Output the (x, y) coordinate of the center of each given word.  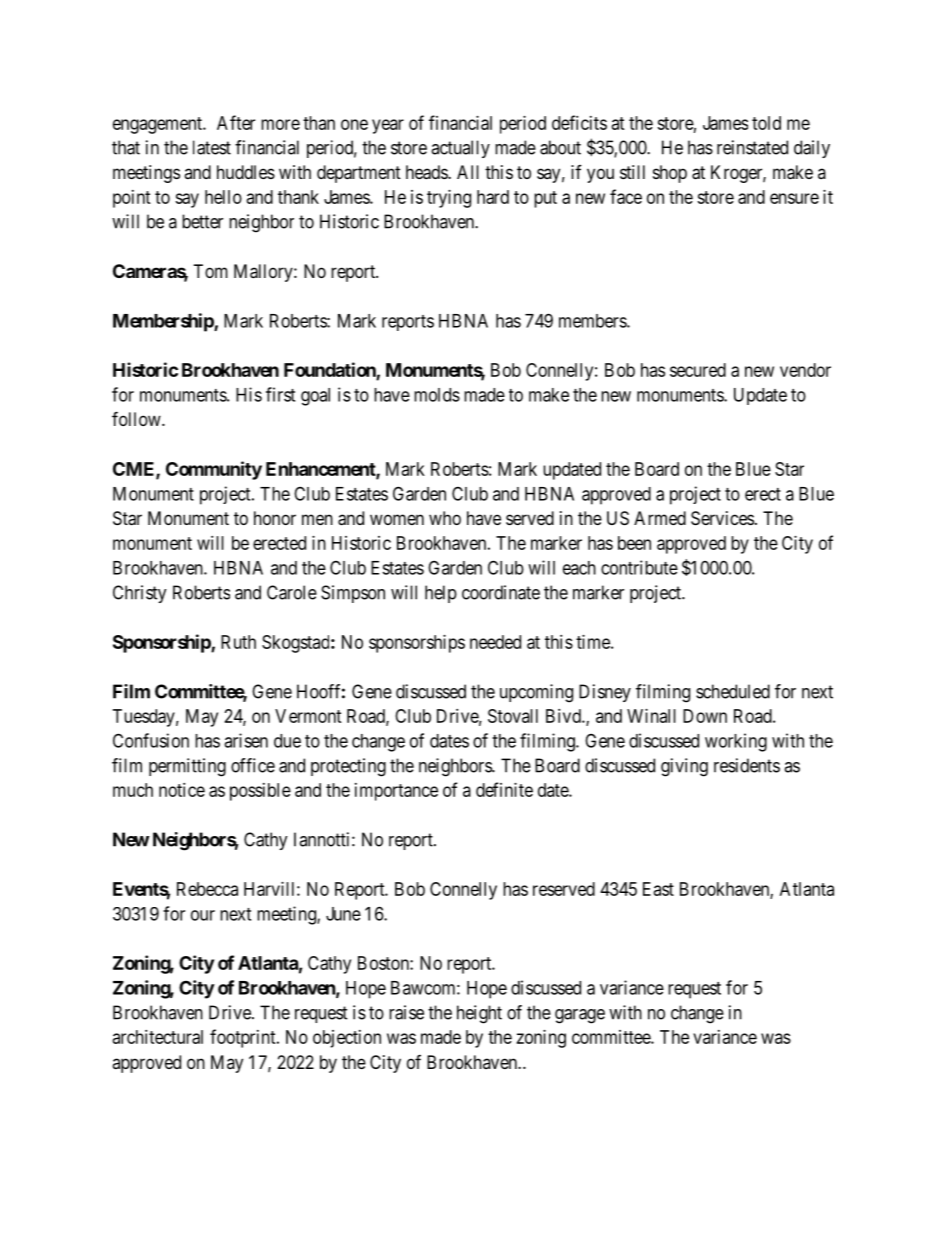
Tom (211, 271)
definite (504, 789)
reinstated (752, 147)
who (445, 518)
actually (460, 149)
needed (495, 642)
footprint (244, 1038)
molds (437, 395)
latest (212, 147)
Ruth (238, 642)
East (658, 889)
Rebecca (207, 889)
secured (698, 370)
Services (722, 518)
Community (214, 470)
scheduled (733, 691)
